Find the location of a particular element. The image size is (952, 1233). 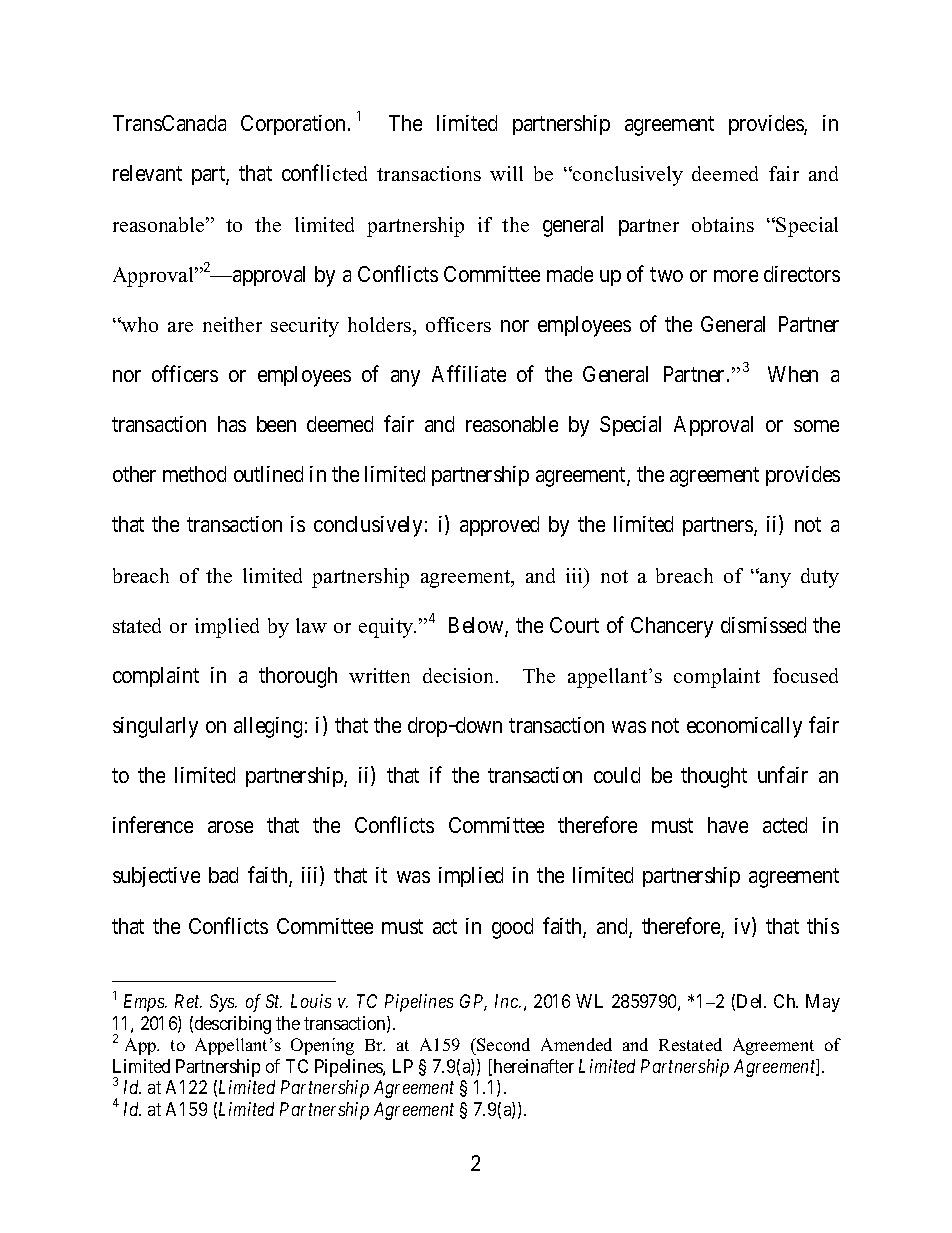

May is located at coordinates (823, 1003).
